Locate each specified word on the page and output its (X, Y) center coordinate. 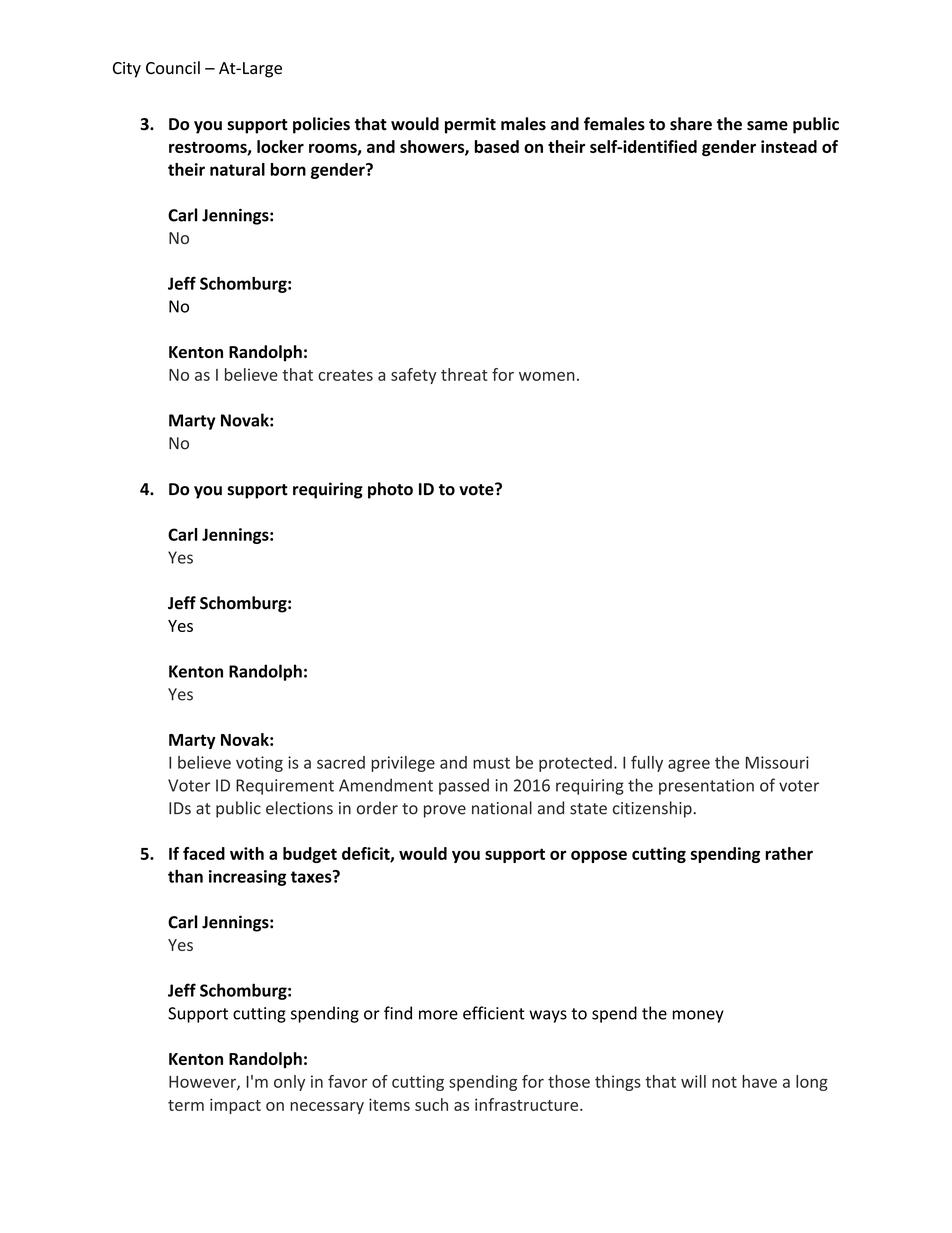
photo (390, 490)
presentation (706, 787)
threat (464, 374)
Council (173, 67)
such (431, 1104)
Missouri (777, 762)
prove (445, 811)
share (691, 124)
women (547, 376)
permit (470, 125)
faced (204, 853)
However (203, 1083)
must (491, 763)
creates (345, 375)
